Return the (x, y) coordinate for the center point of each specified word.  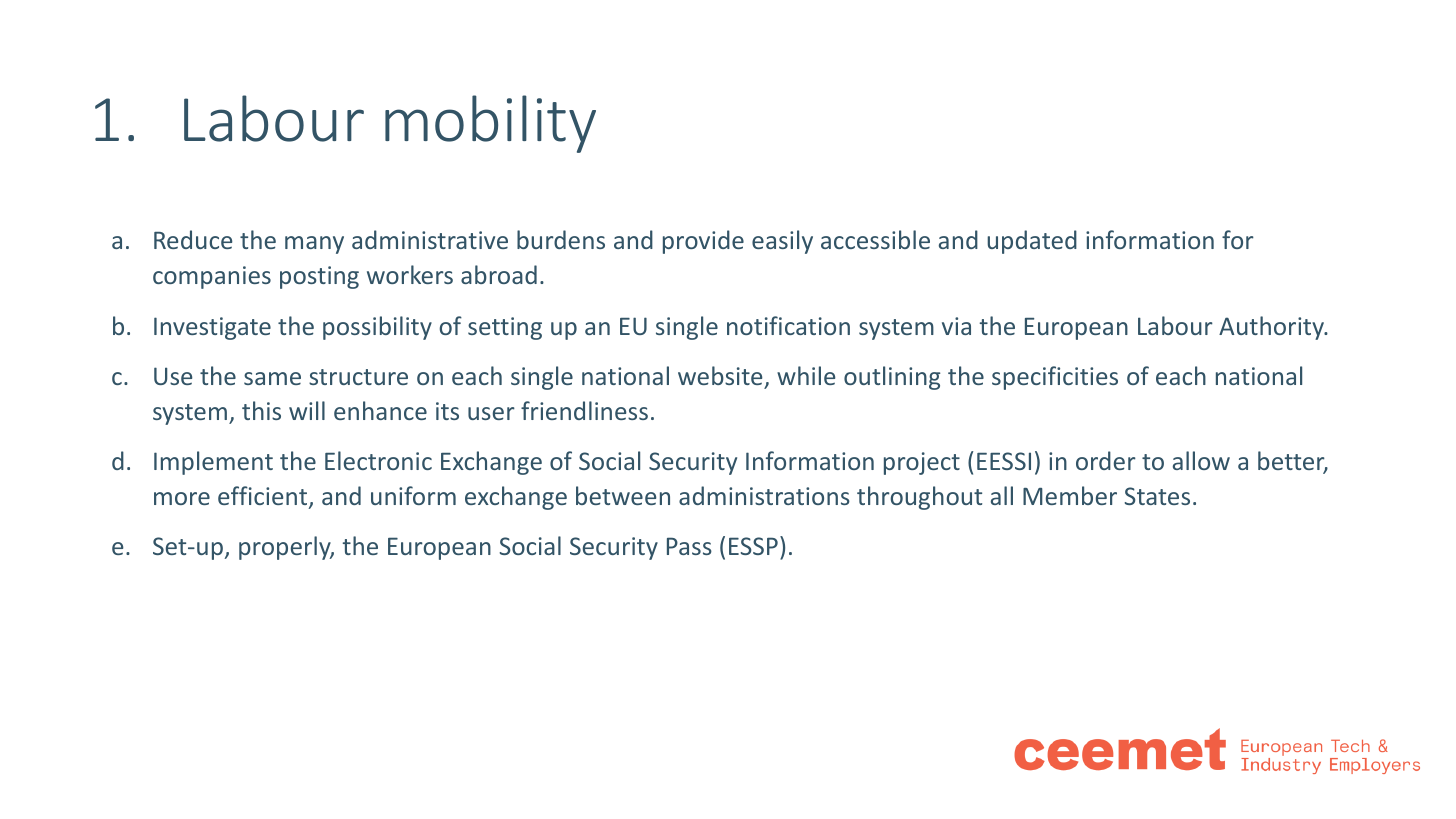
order (1106, 460)
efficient (264, 497)
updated (1032, 242)
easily (782, 242)
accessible (875, 239)
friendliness (584, 410)
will (307, 410)
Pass (689, 546)
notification (788, 325)
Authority (1272, 328)
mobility (490, 124)
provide (703, 242)
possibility (377, 328)
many (314, 245)
